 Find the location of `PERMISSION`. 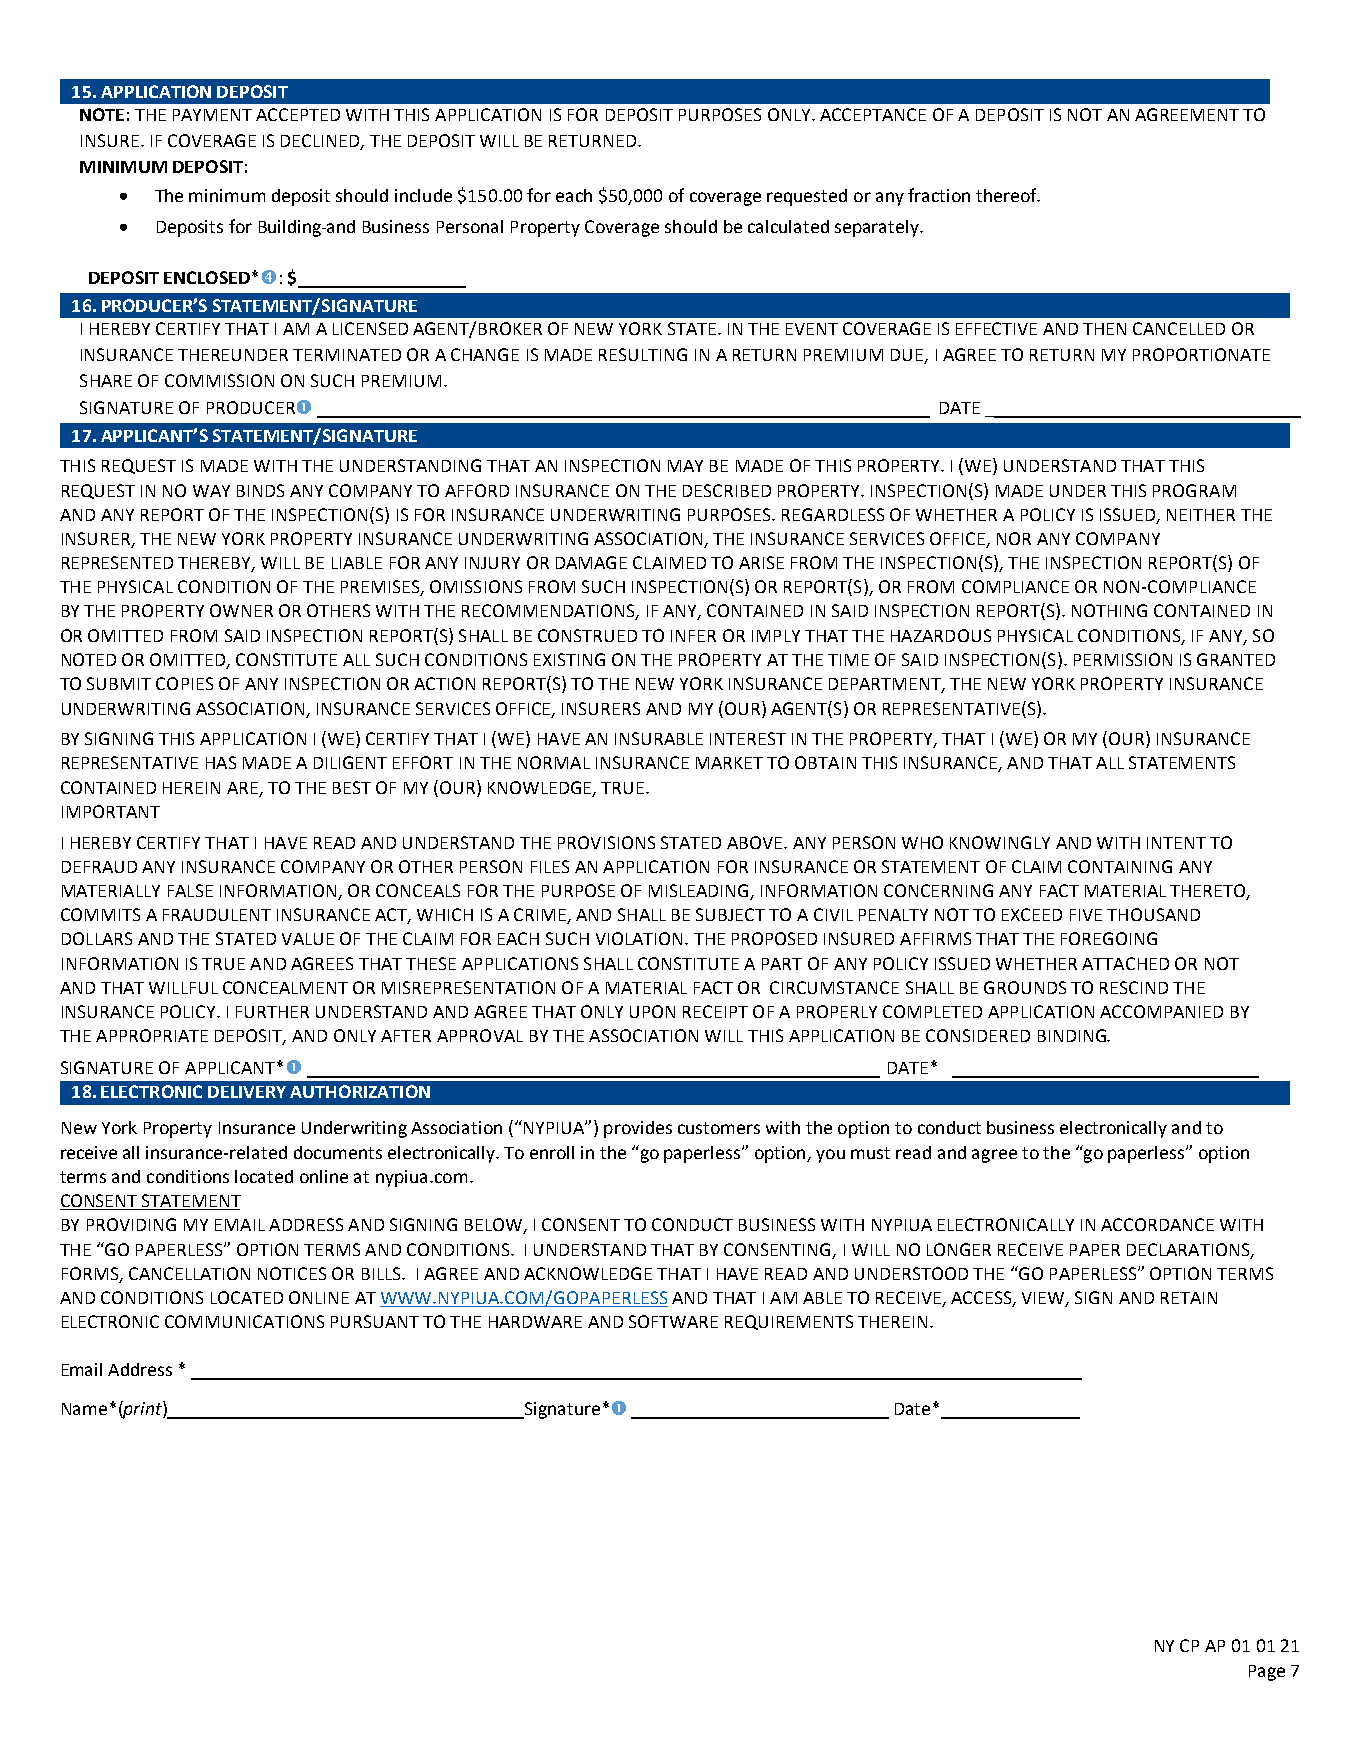

PERMISSION is located at coordinates (1123, 659).
